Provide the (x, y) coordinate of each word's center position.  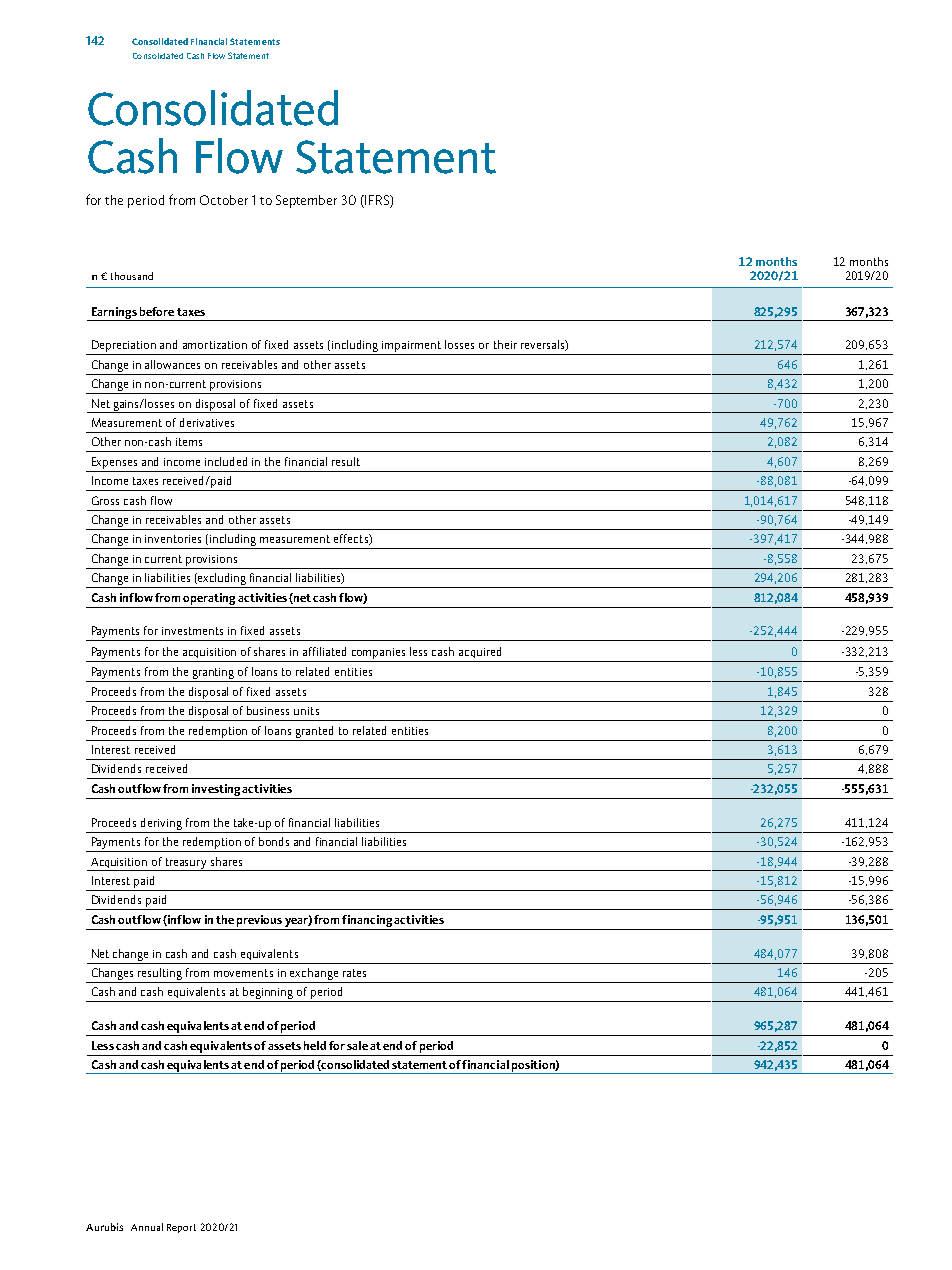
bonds (274, 841)
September (306, 201)
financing (367, 921)
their (505, 344)
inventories (173, 539)
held (315, 1045)
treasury (186, 864)
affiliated (324, 651)
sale (357, 1045)
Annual (147, 1227)
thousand (132, 276)
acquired (480, 652)
